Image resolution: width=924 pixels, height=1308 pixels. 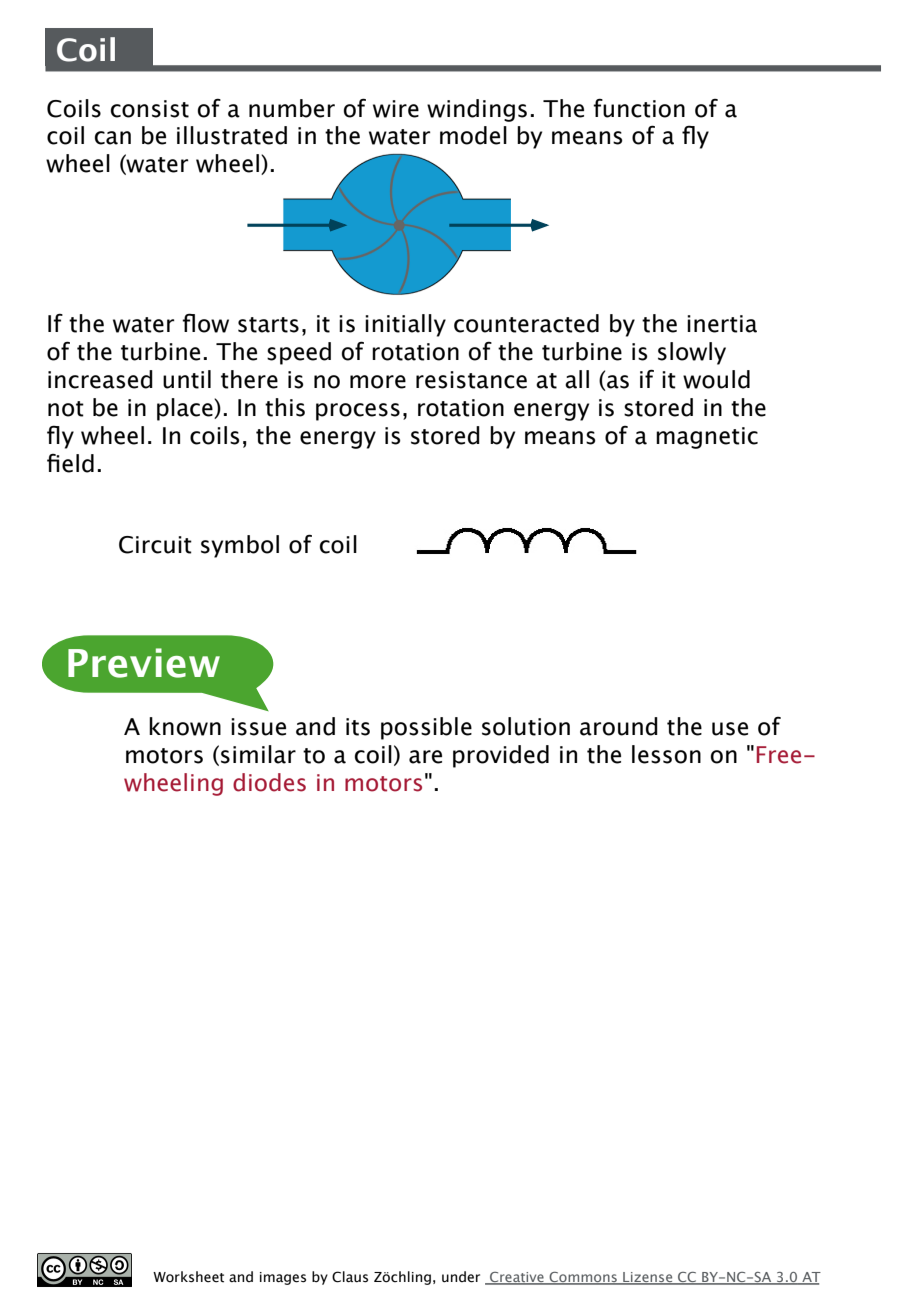 What do you see at coordinates (396, 109) in the page?
I see `wire` at bounding box center [396, 109].
